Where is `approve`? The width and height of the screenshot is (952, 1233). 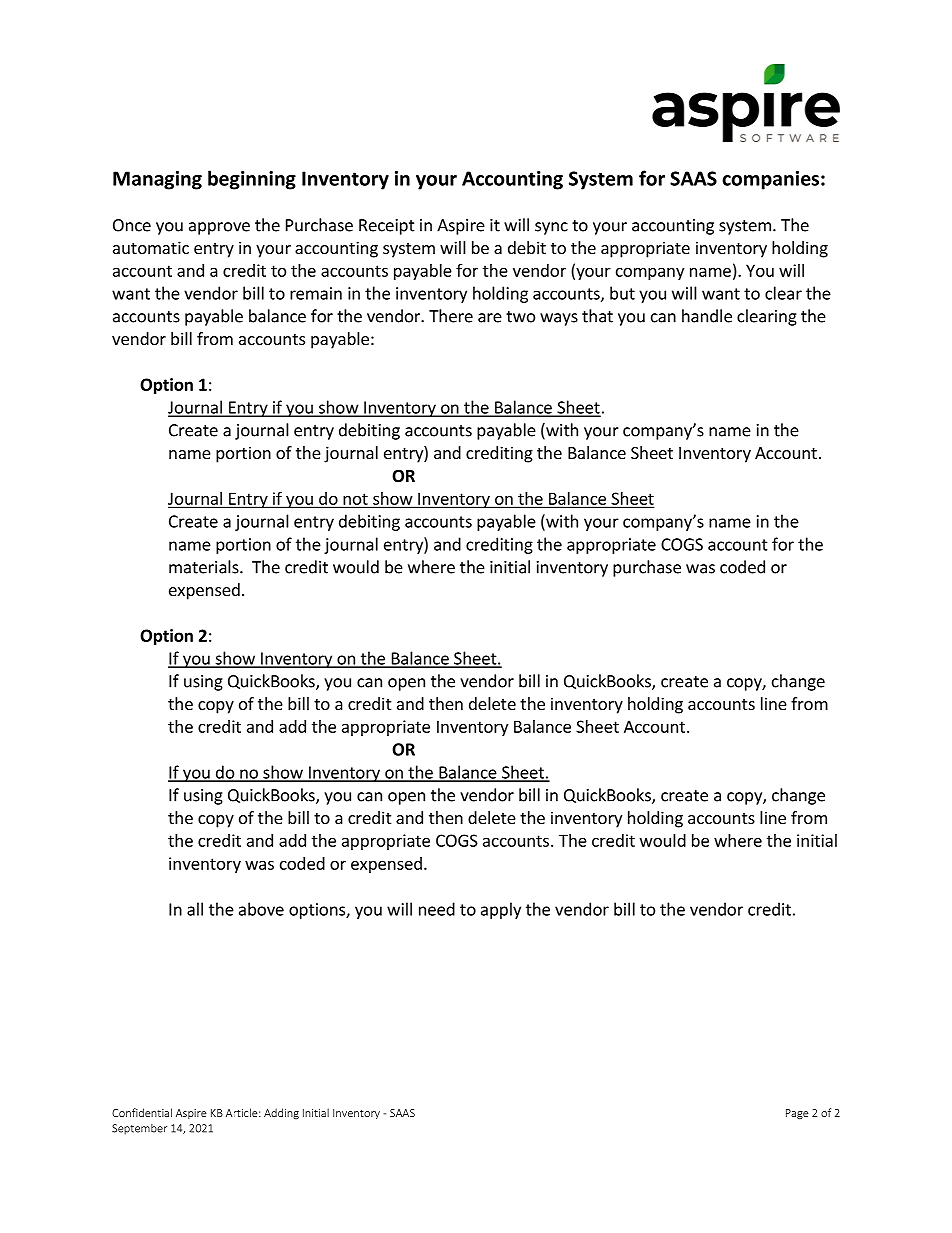 approve is located at coordinates (219, 228).
